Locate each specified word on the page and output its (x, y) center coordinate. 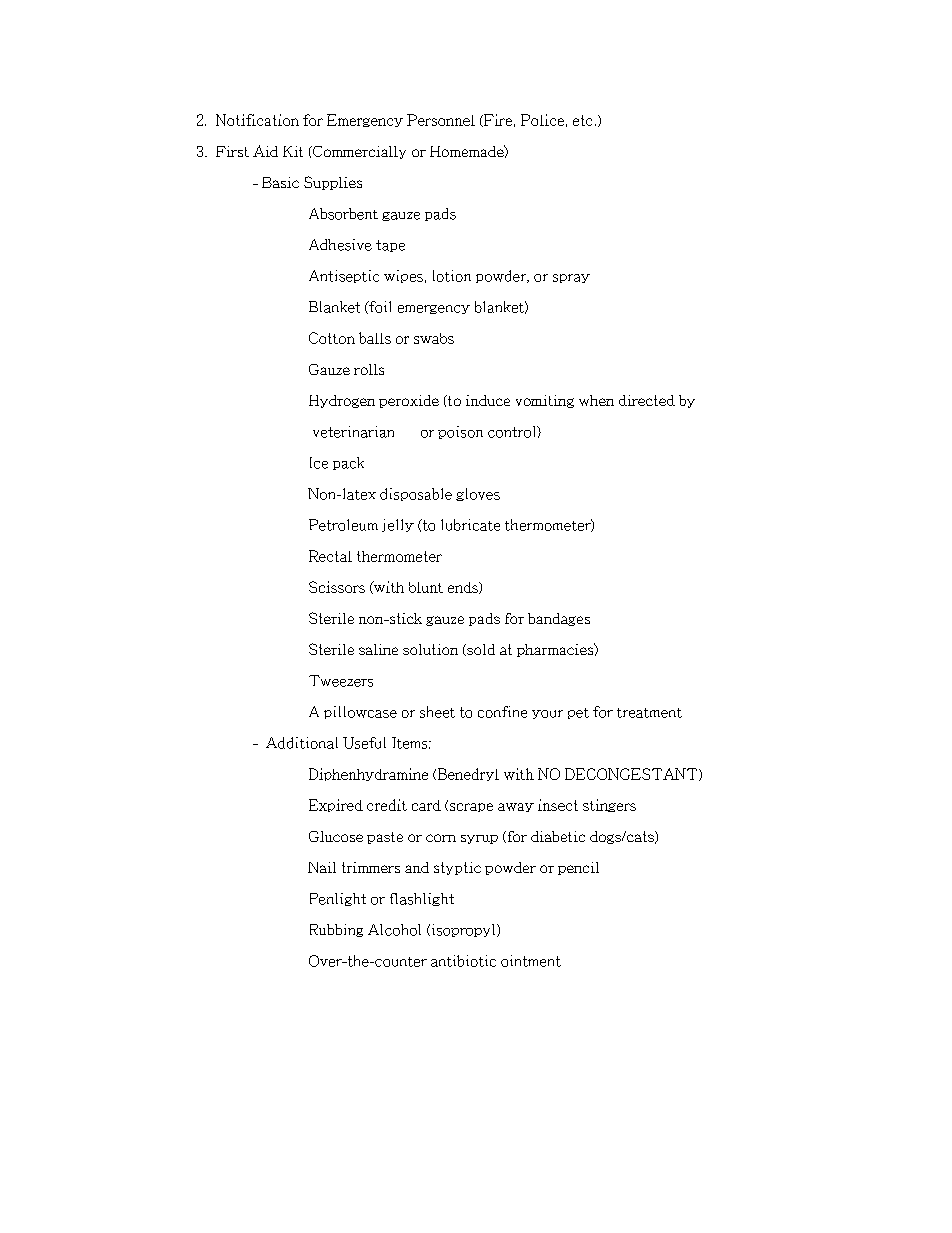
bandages (559, 619)
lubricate (470, 525)
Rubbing (336, 930)
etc (582, 120)
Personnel (441, 120)
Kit (293, 151)
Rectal (330, 556)
